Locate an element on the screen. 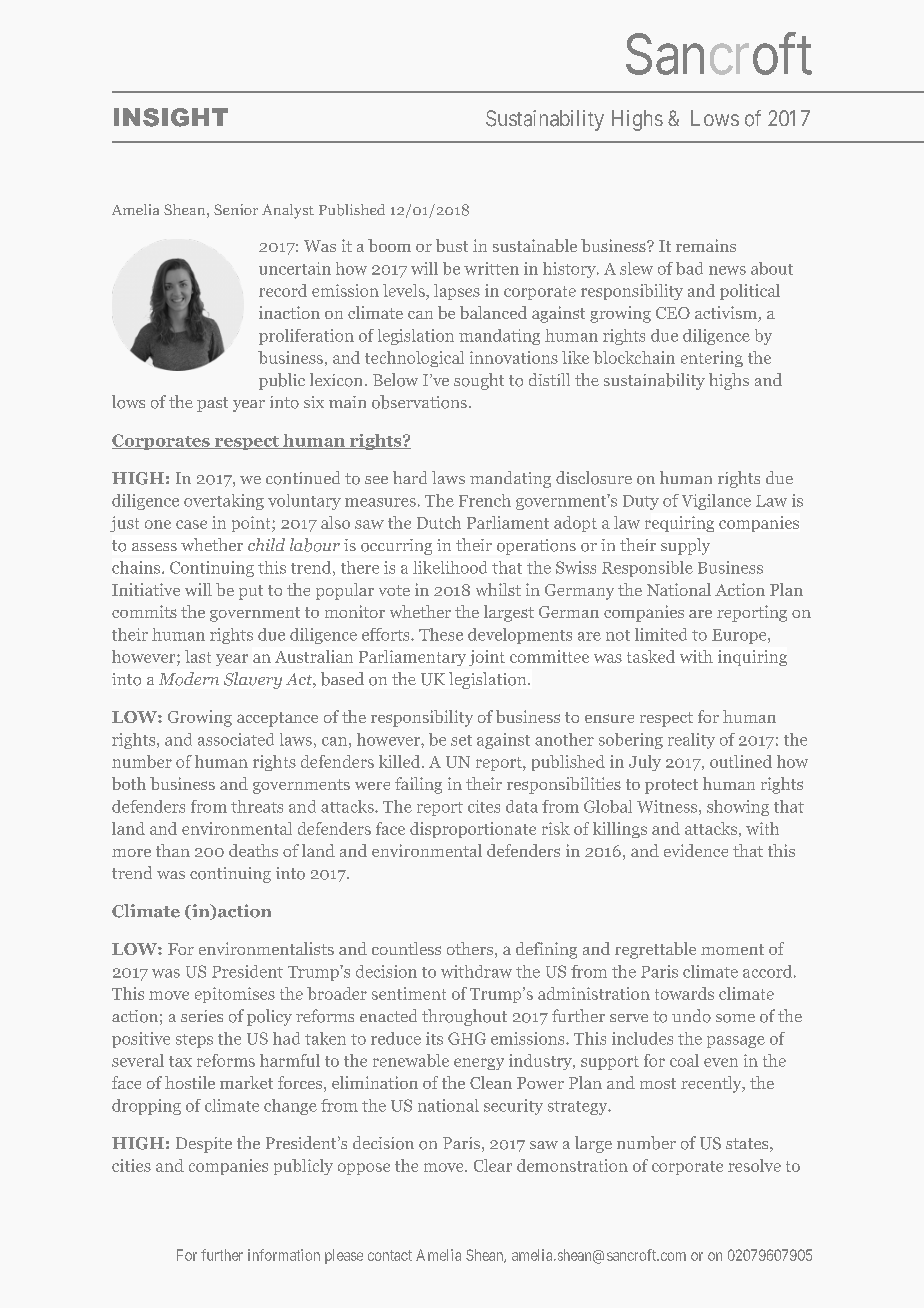 This screenshot has height=1308, width=924. moment is located at coordinates (732, 949).
